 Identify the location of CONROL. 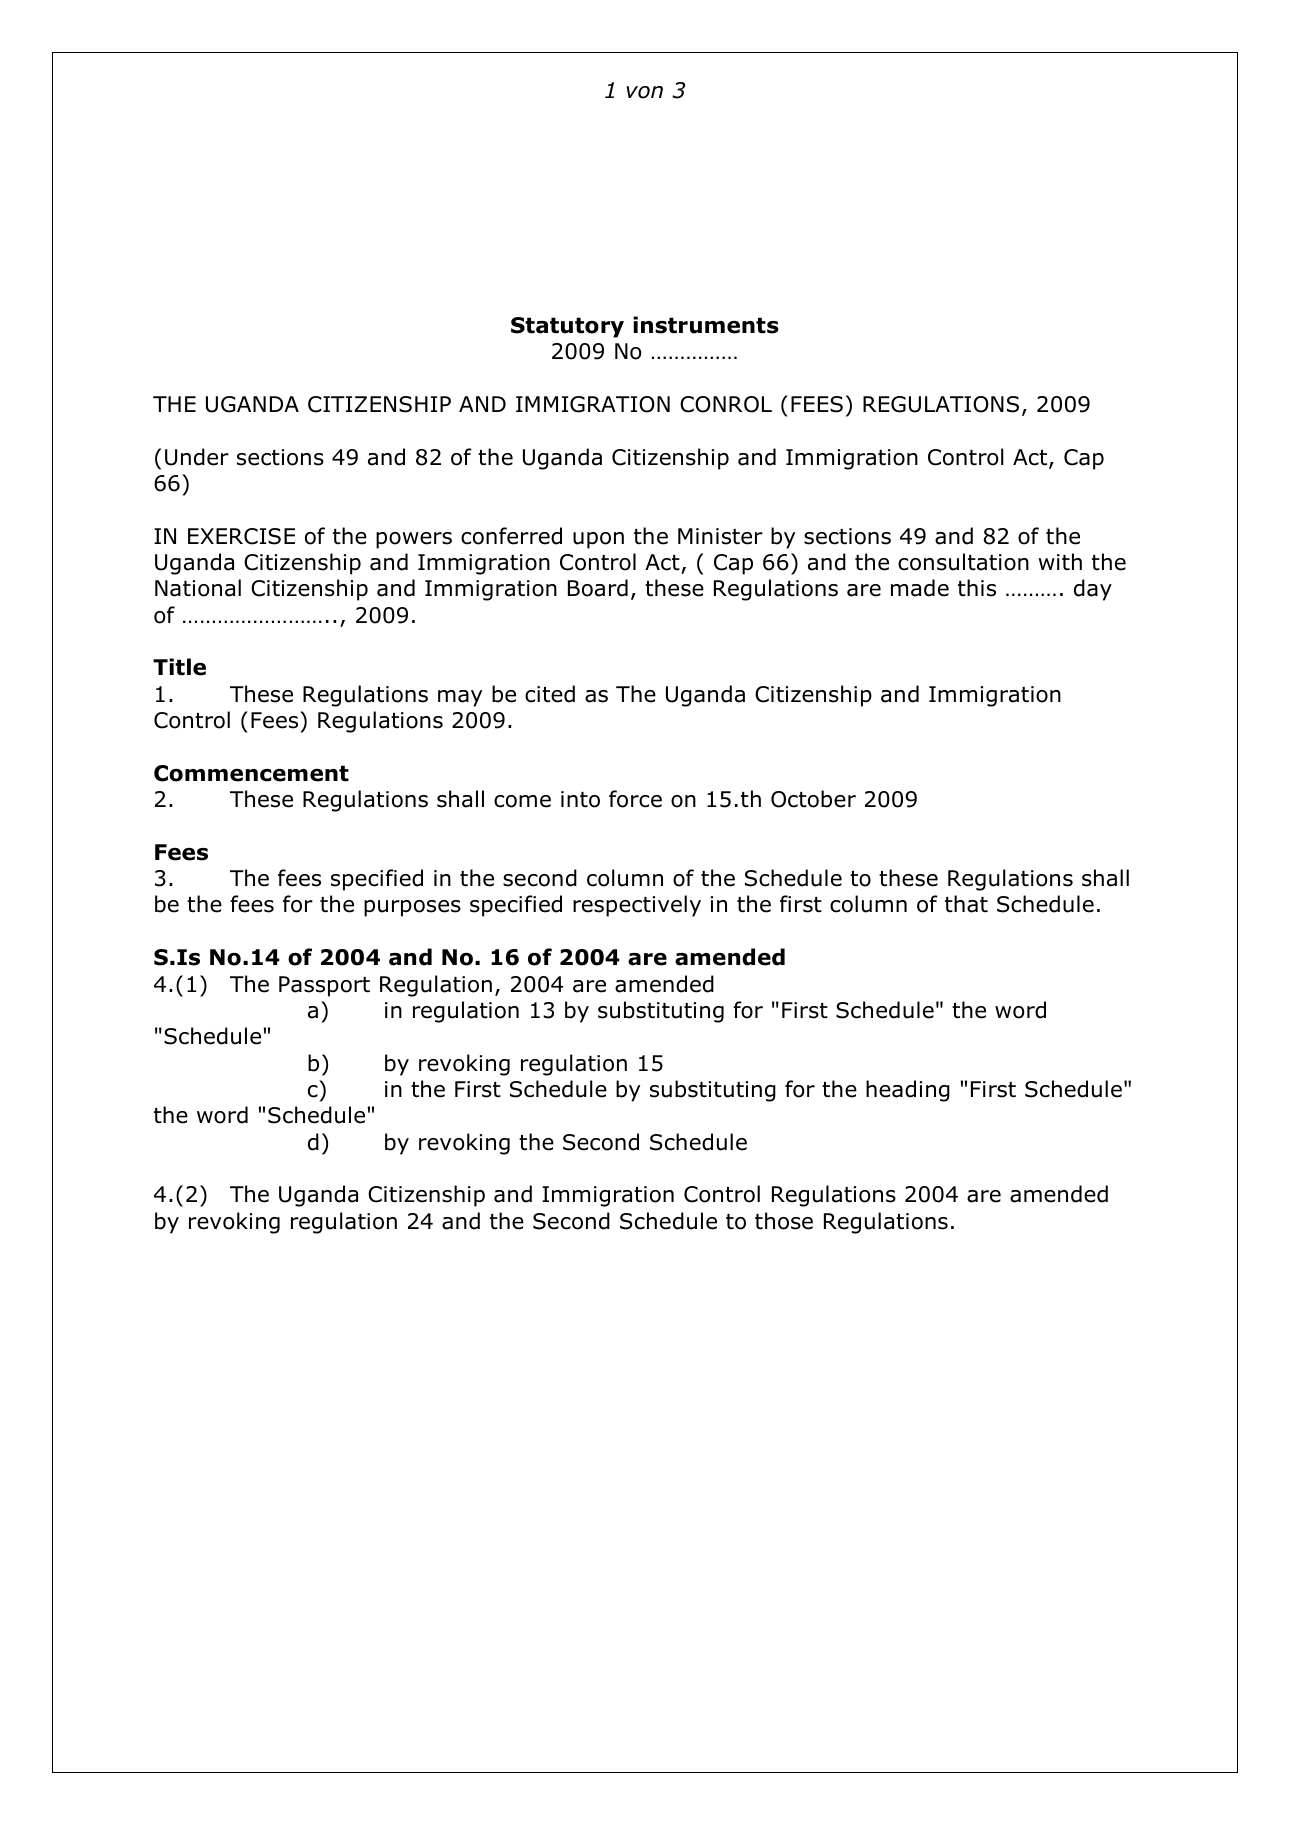
(726, 404).
